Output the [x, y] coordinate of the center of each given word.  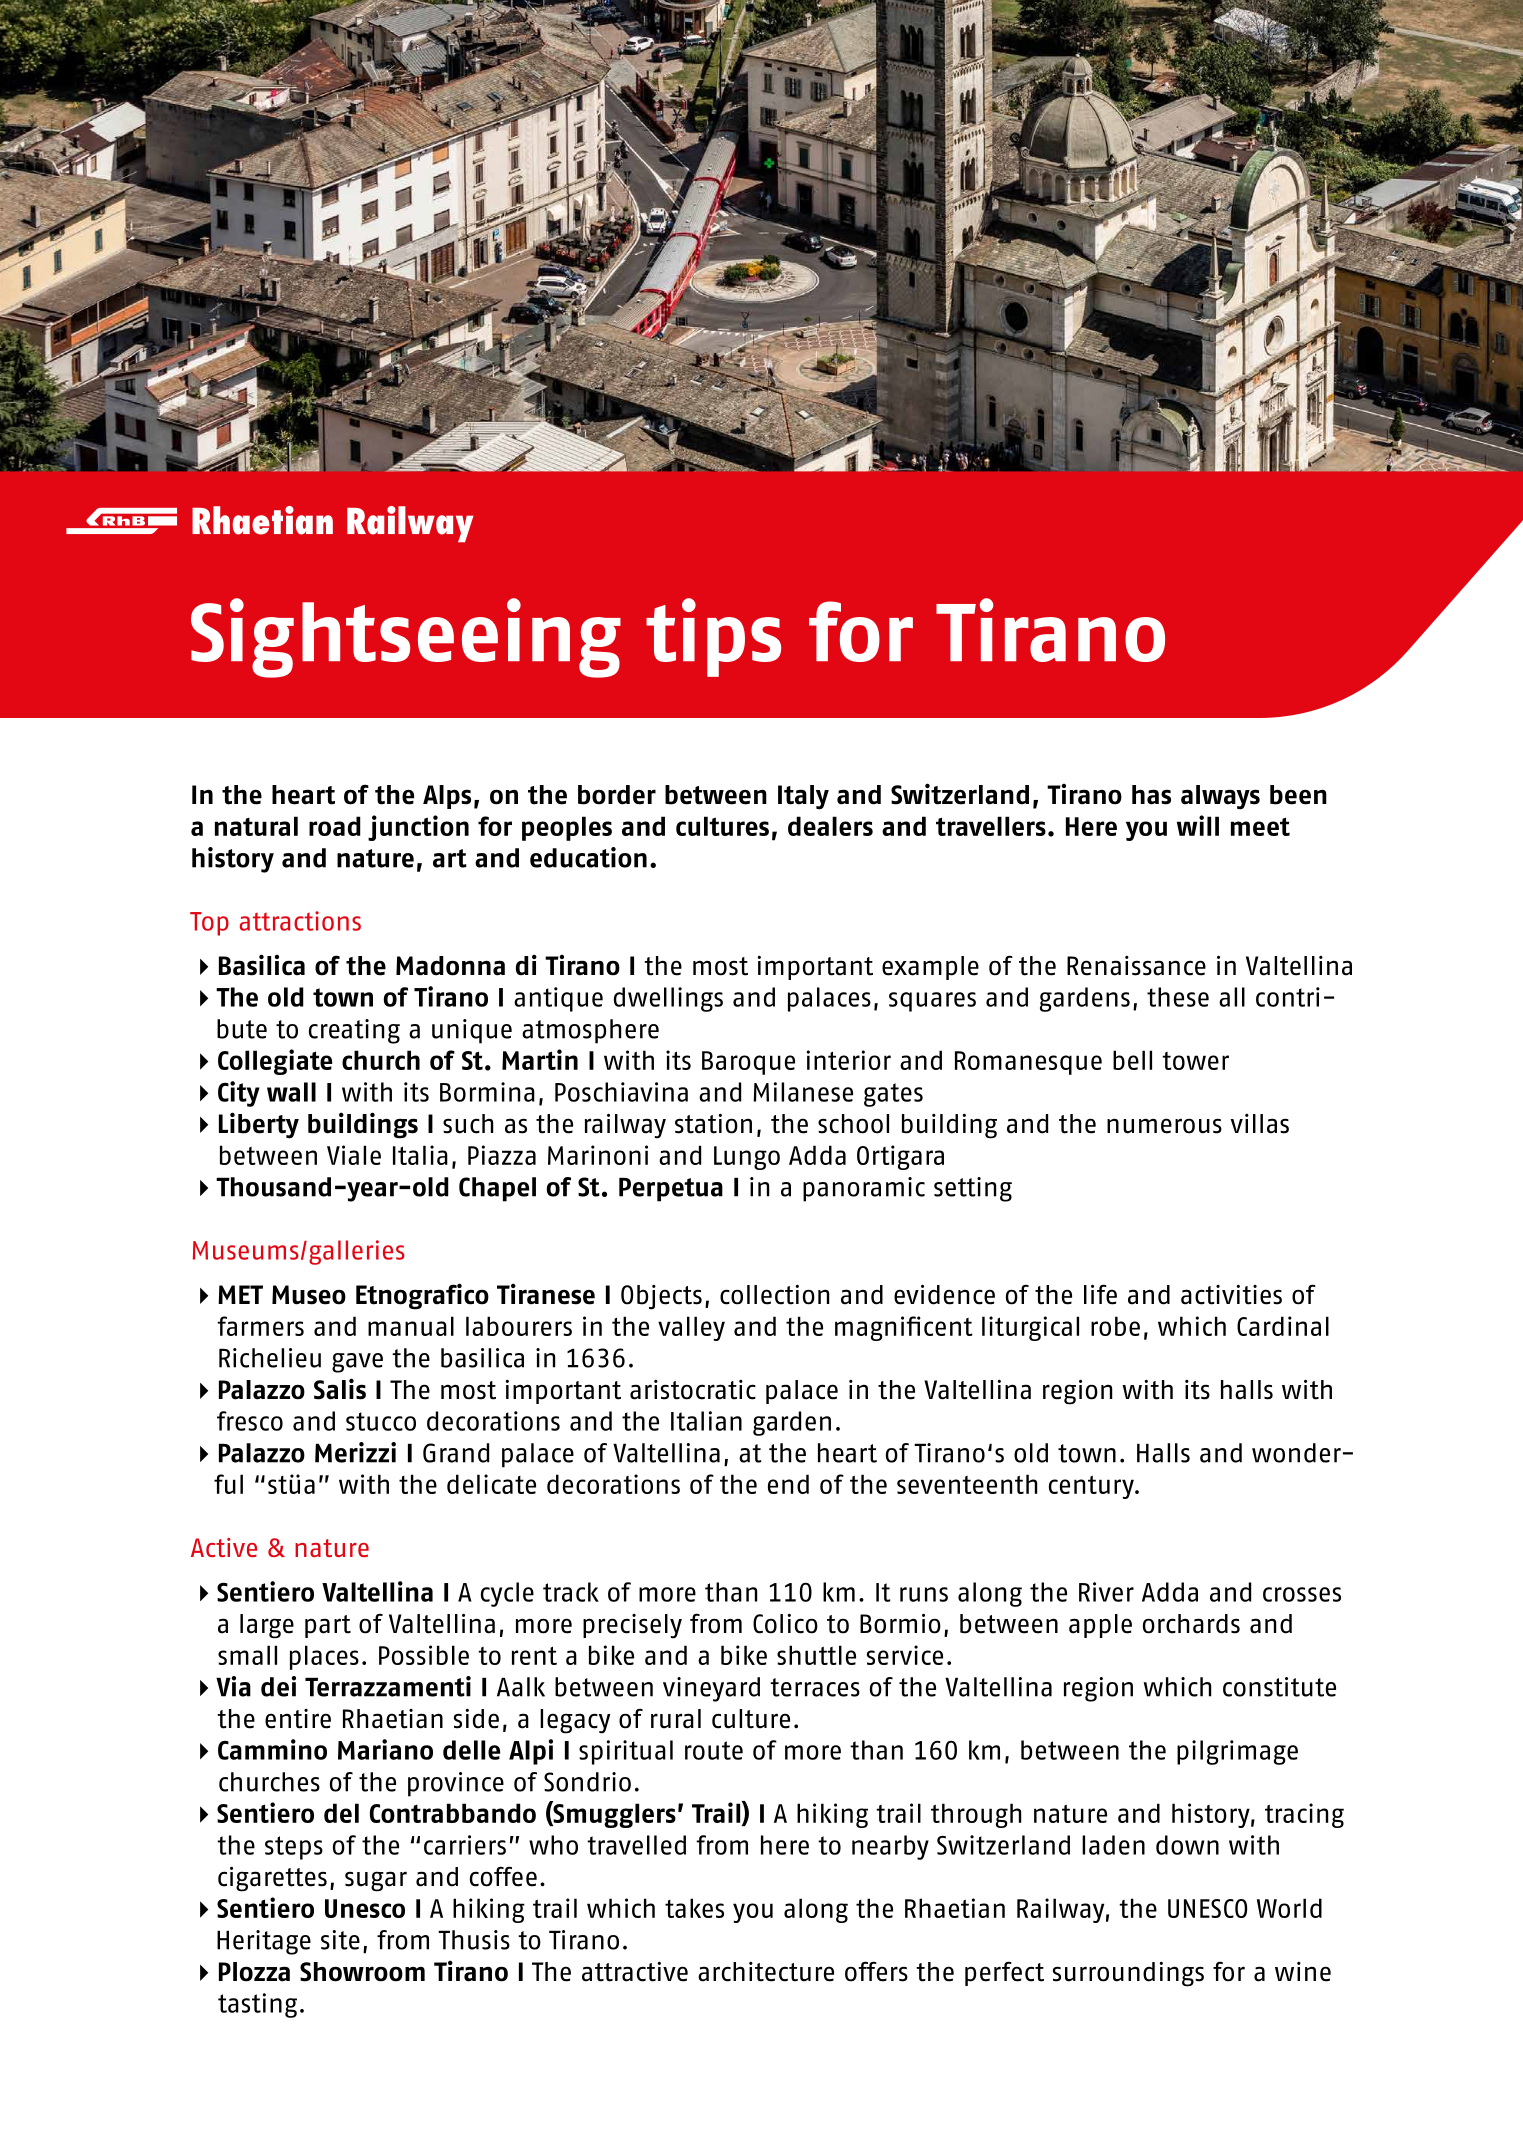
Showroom [362, 1972]
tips [713, 637]
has [1151, 795]
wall [291, 1092]
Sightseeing [406, 638]
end [788, 1484]
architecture [766, 1972]
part [328, 1626]
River [1106, 1592]
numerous [1164, 1126]
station [713, 1123]
